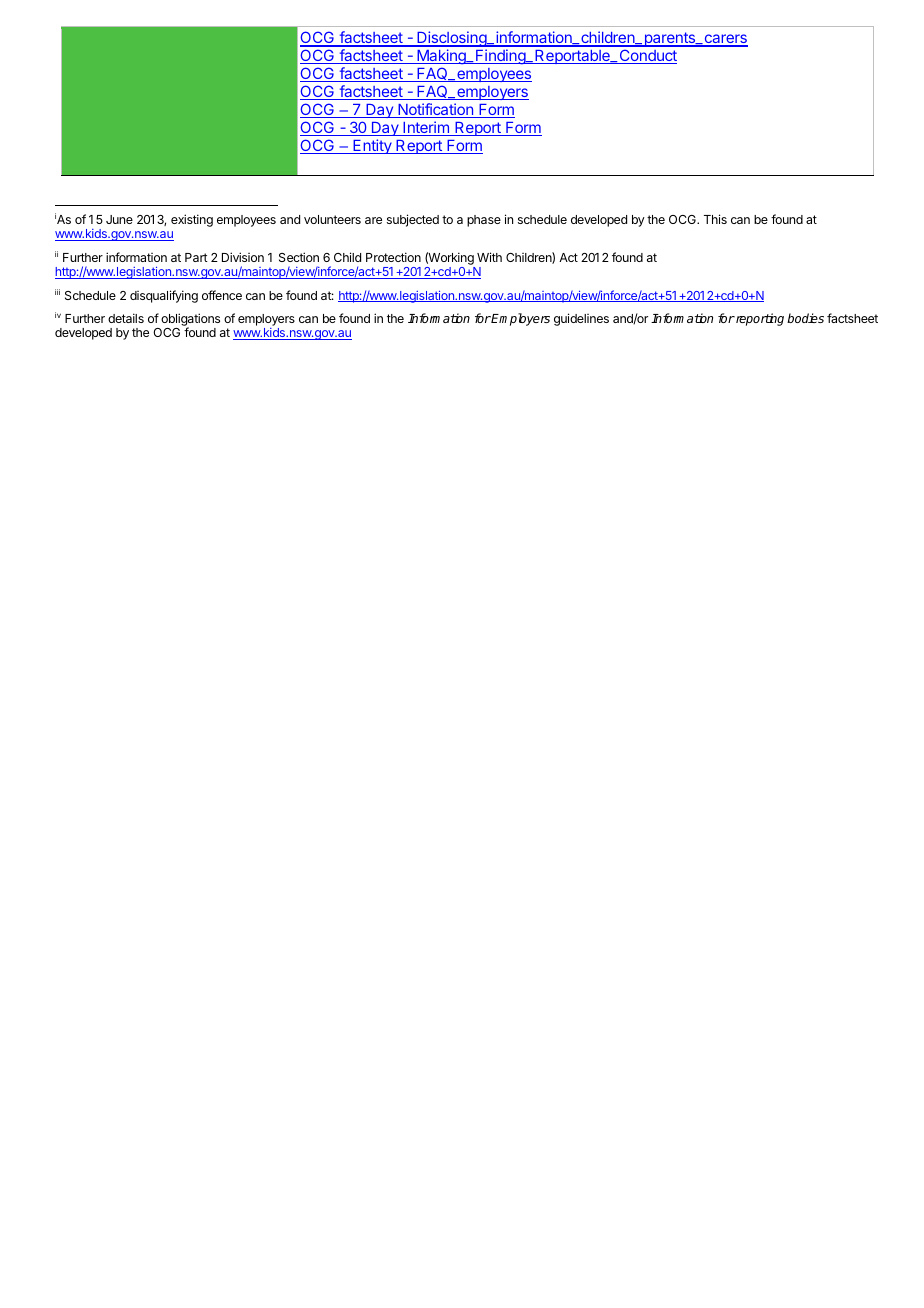 The height and width of the page is (1308, 924). Describe the element at coordinates (715, 219) in the page. I see `This` at that location.
